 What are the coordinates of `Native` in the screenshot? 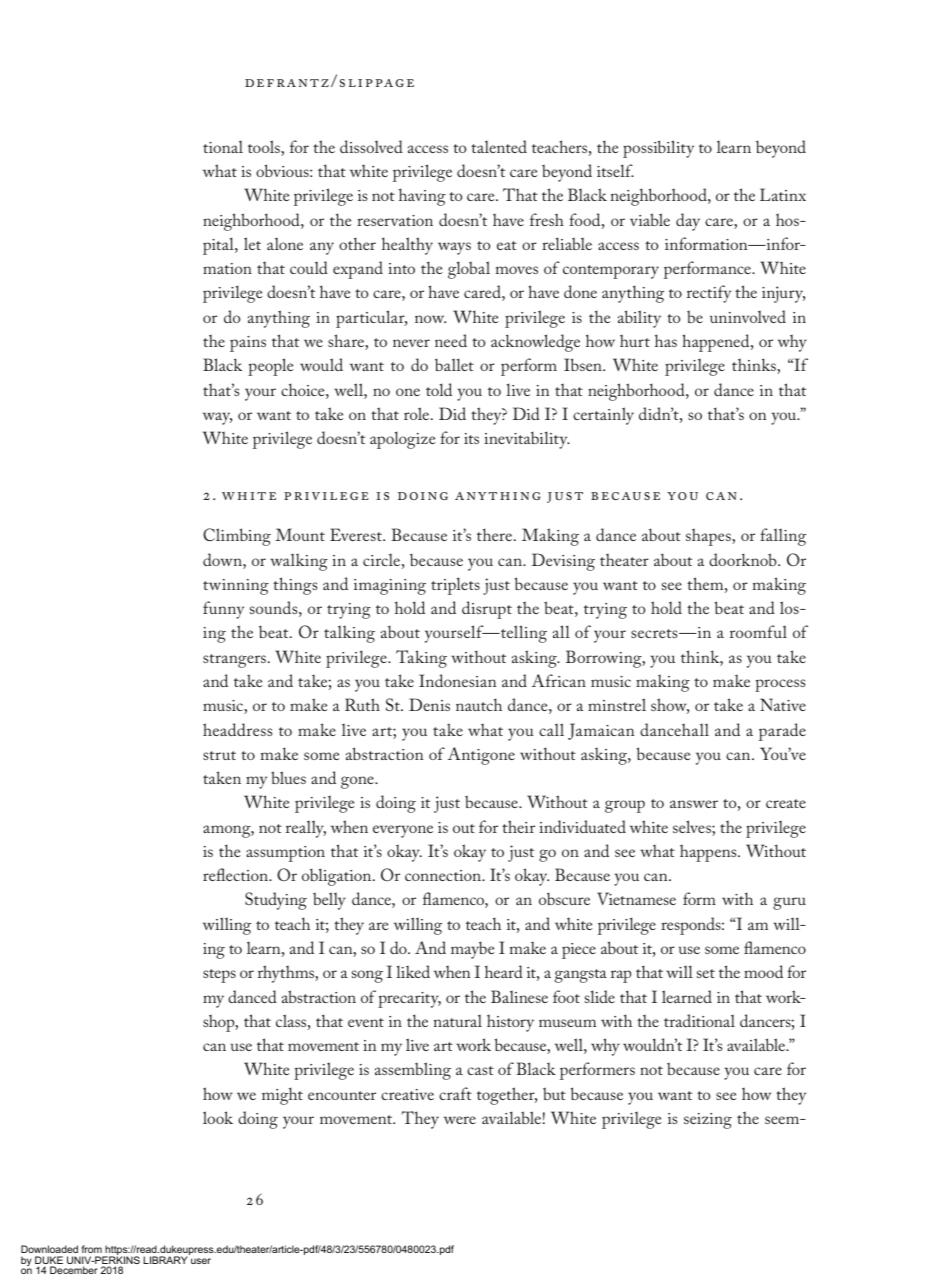 It's located at (783, 704).
